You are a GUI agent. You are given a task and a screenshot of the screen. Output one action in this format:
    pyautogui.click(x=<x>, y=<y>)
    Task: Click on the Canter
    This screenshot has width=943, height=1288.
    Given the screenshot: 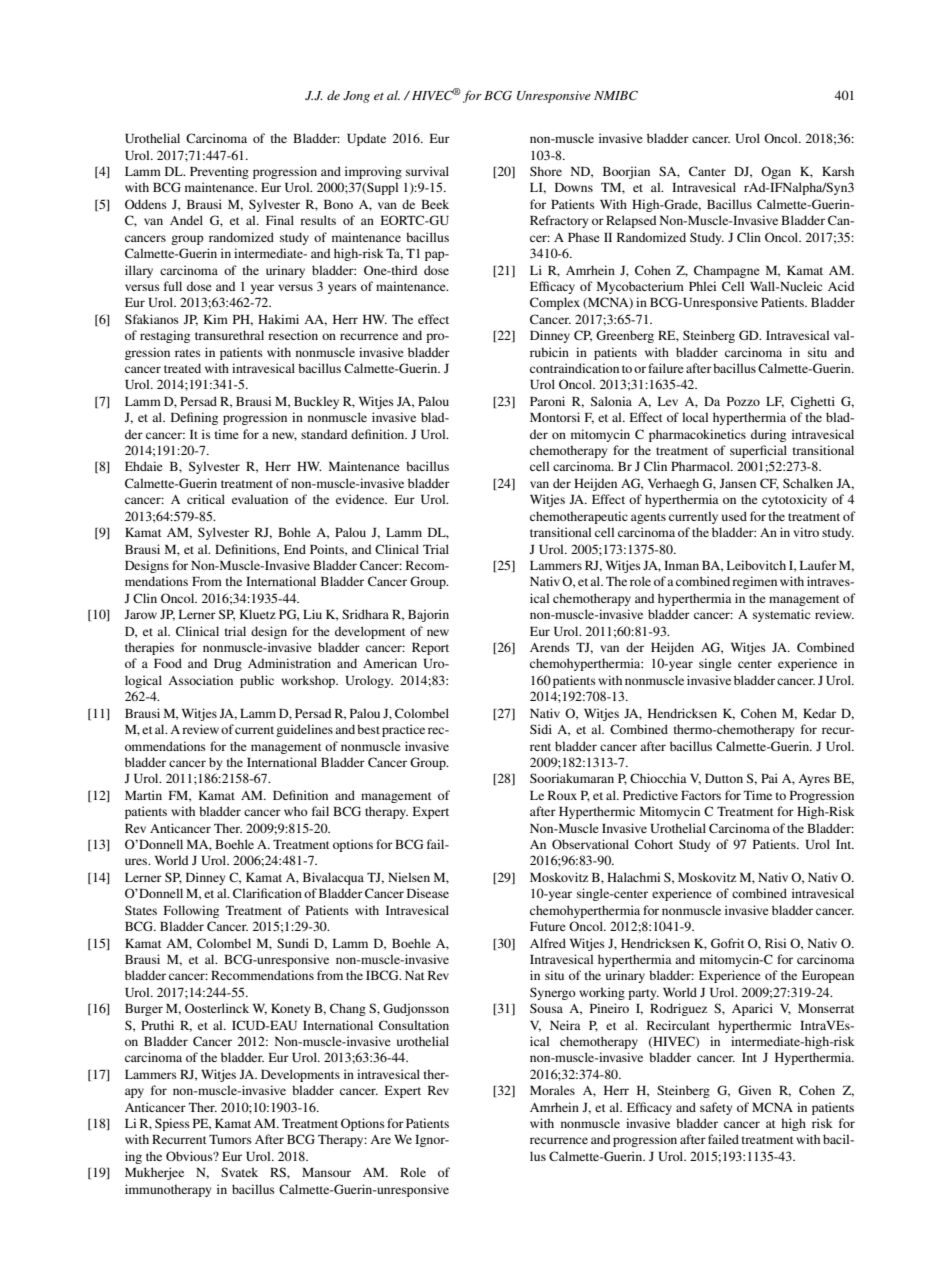 What is the action you would take?
    pyautogui.click(x=707, y=171)
